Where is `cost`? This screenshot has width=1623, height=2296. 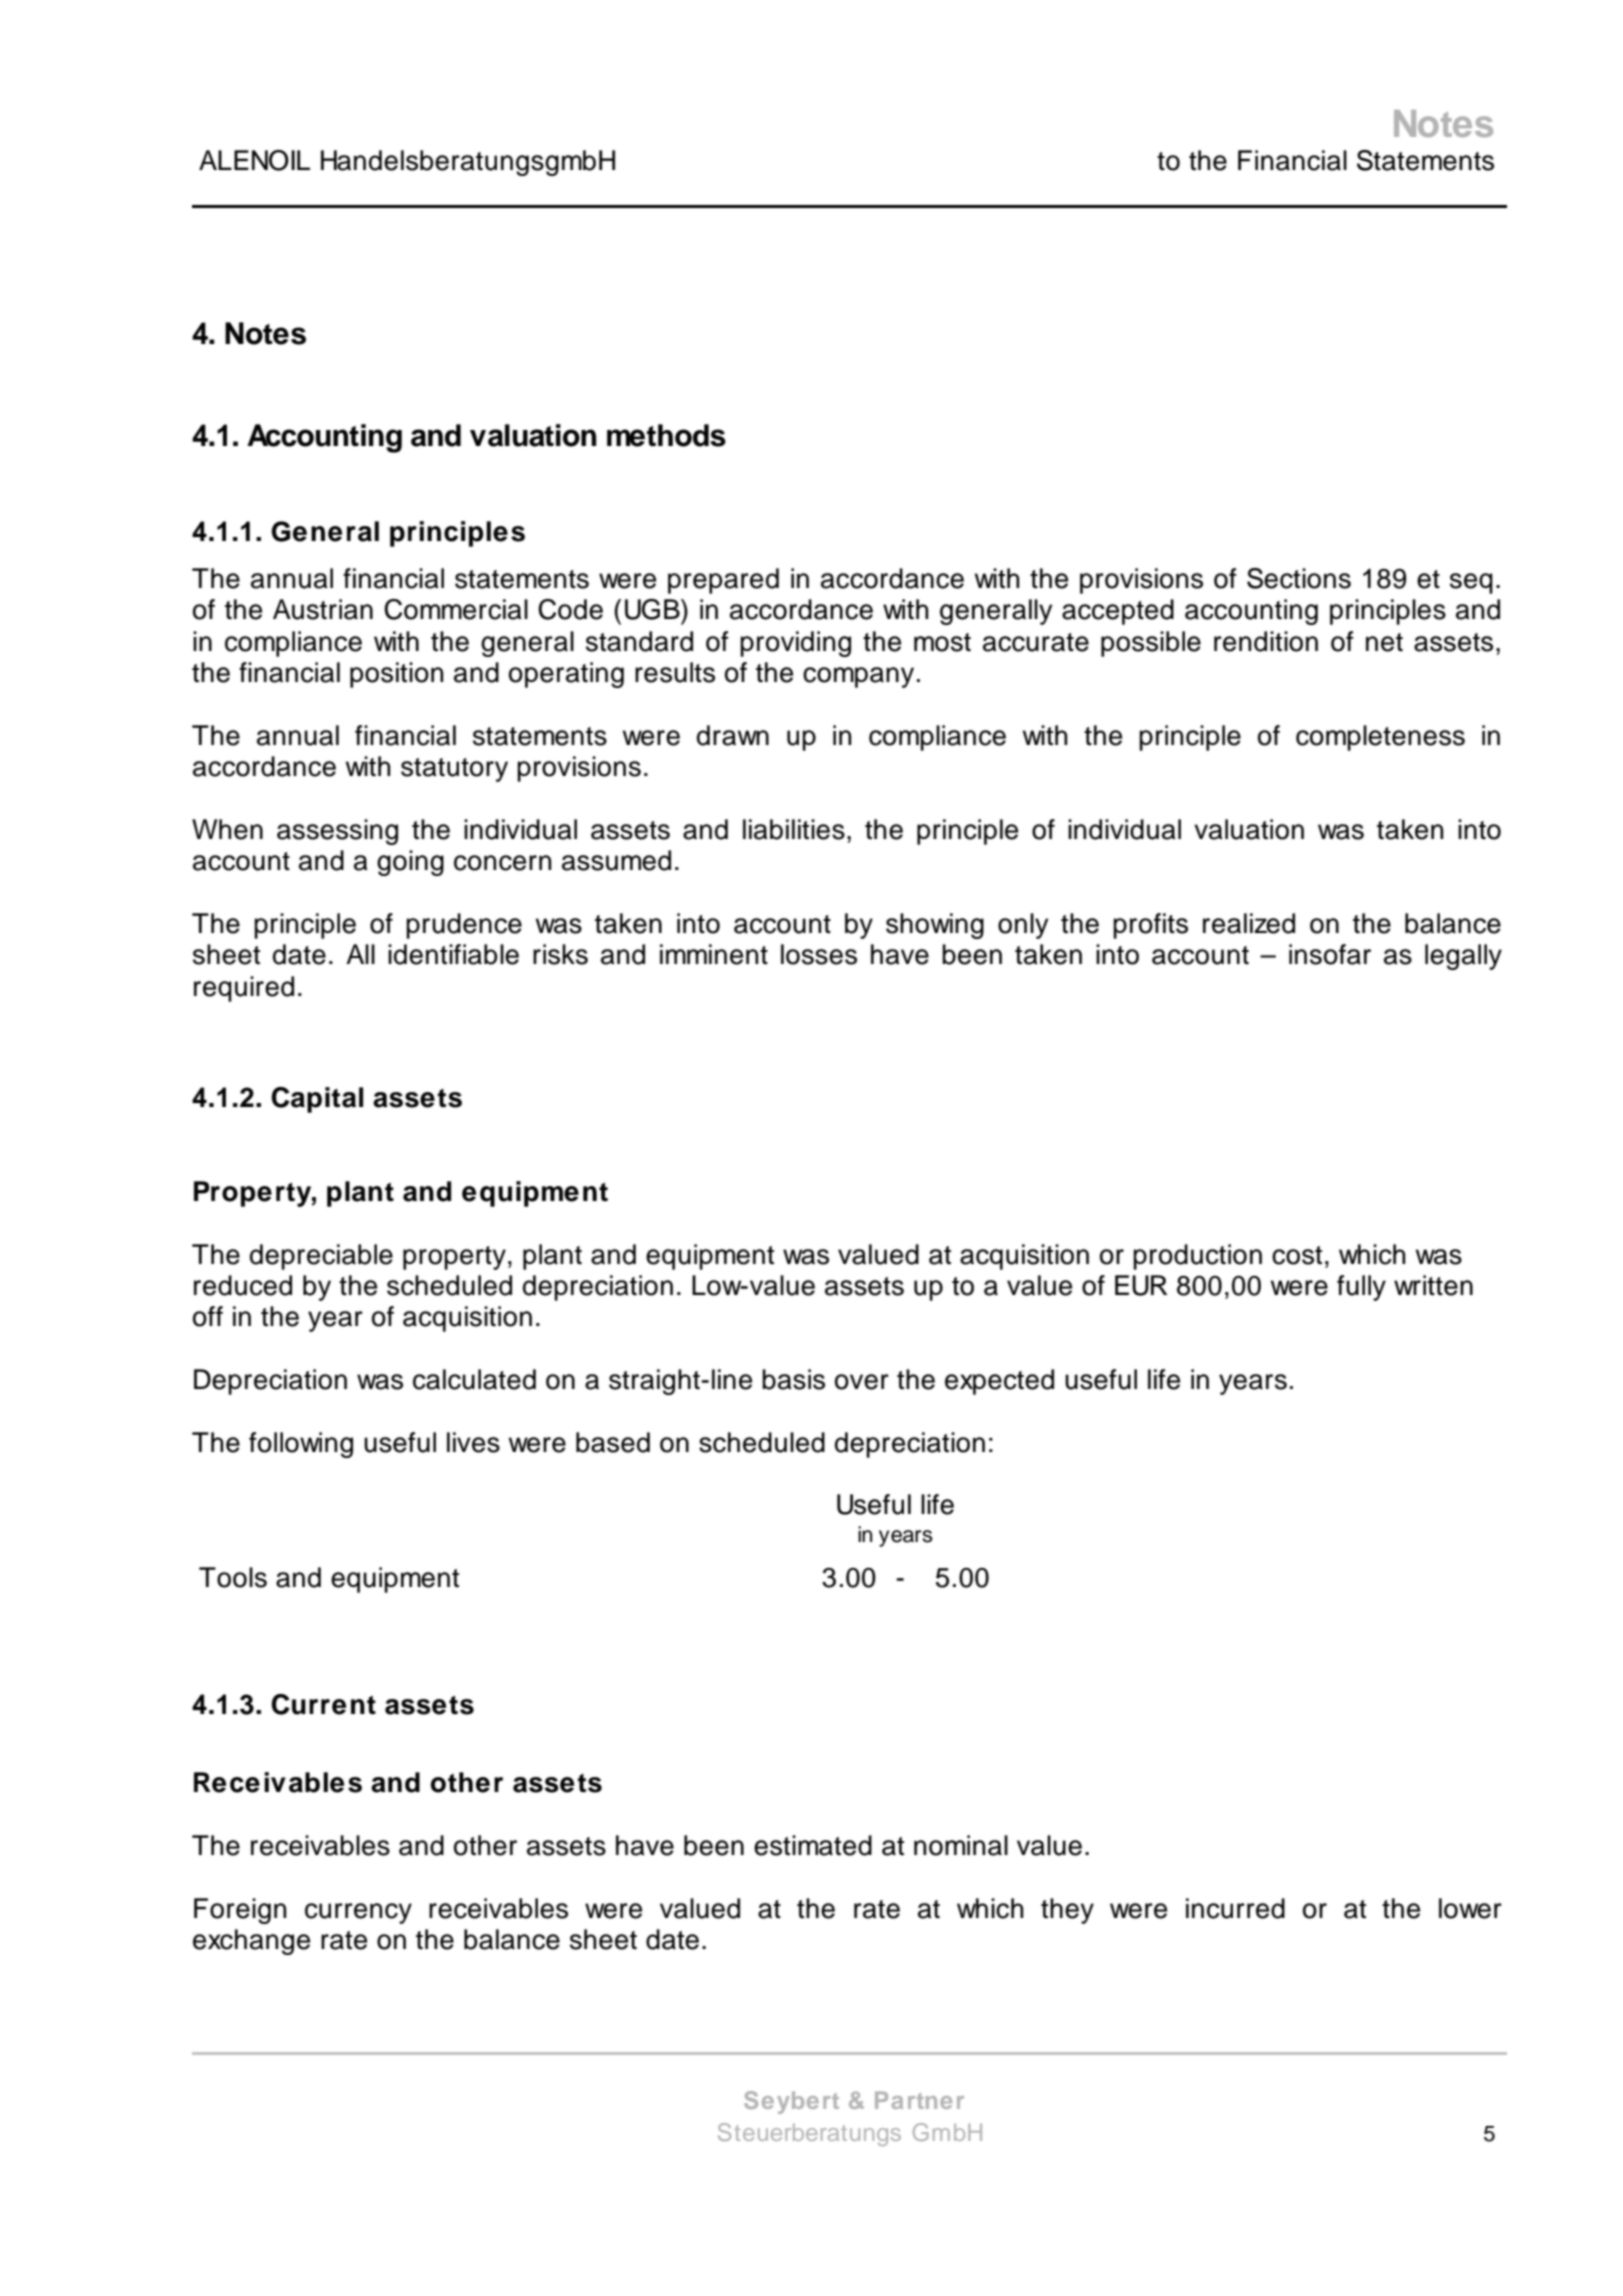 cost is located at coordinates (1297, 1255).
